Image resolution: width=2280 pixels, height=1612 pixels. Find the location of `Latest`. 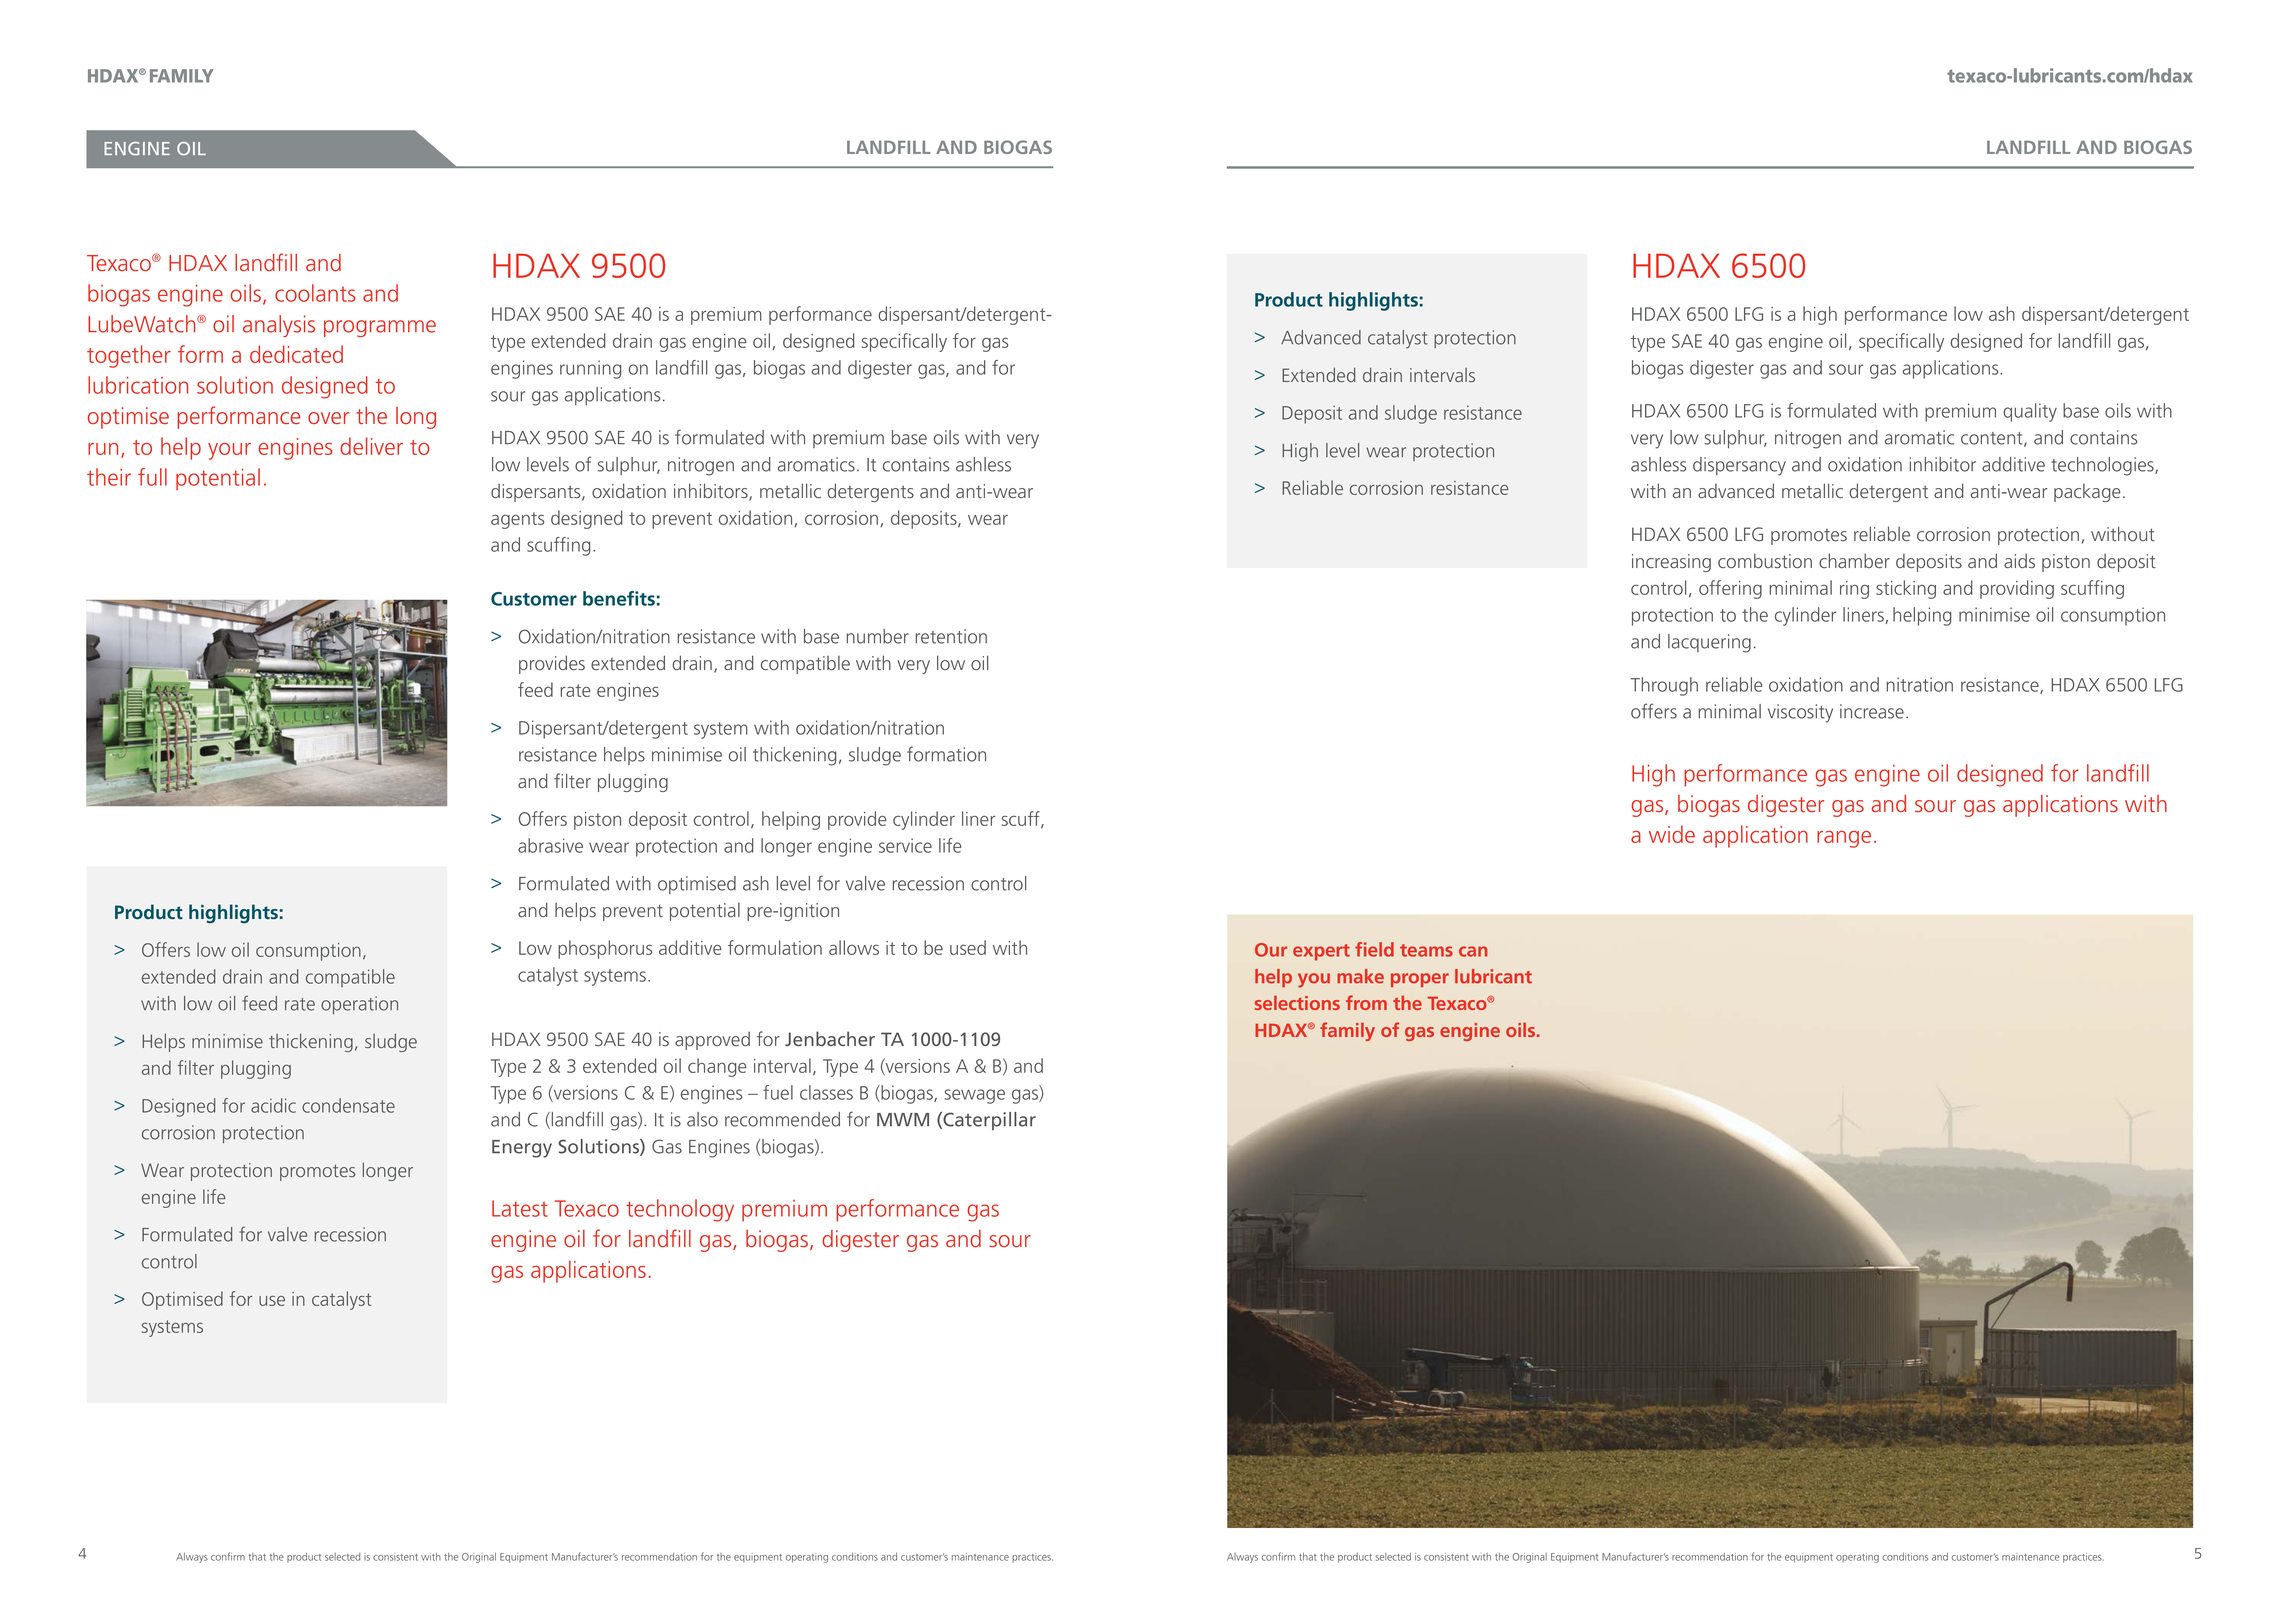

Latest is located at coordinates (520, 1208).
